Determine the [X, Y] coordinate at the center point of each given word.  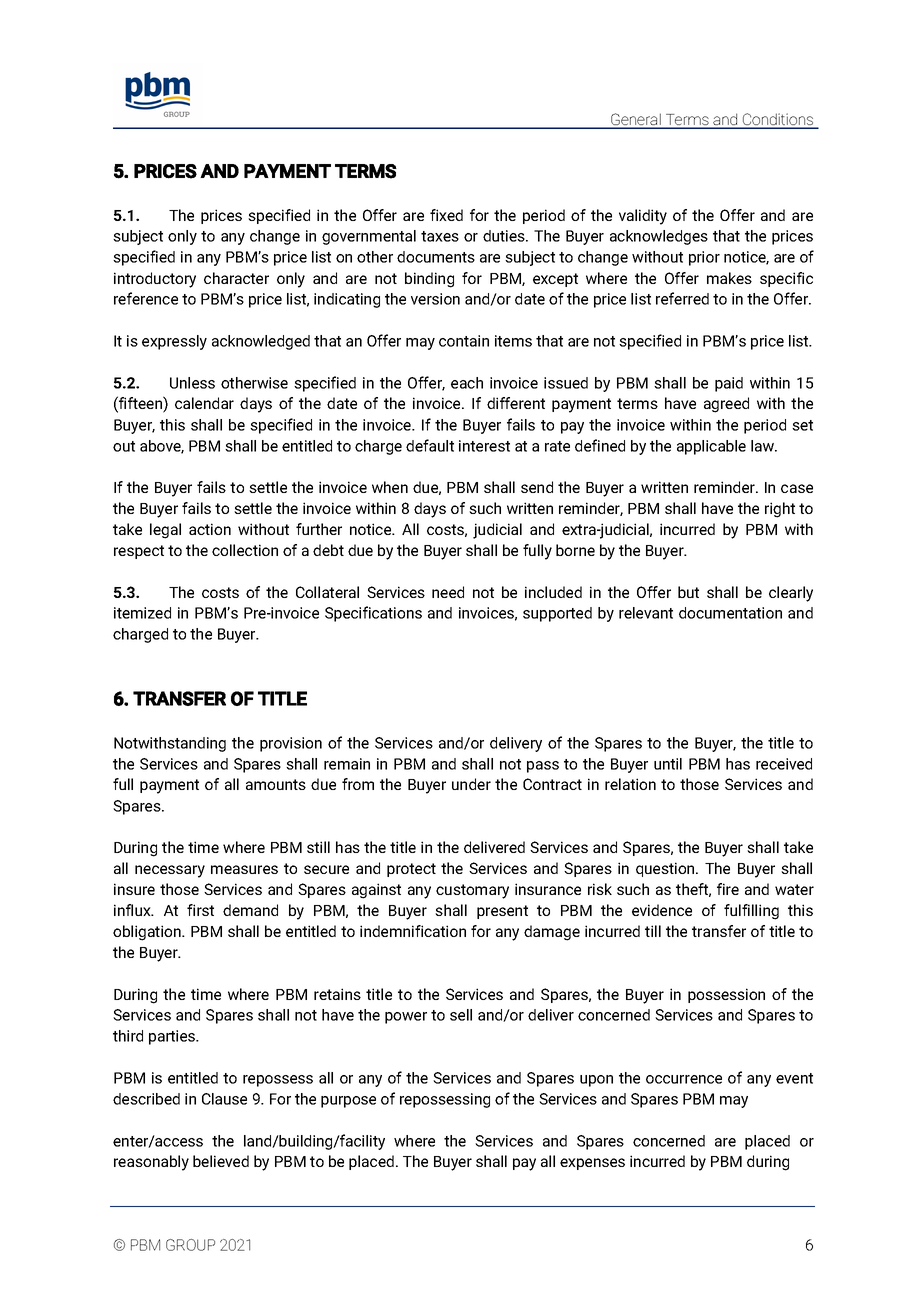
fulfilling [751, 912]
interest [484, 446]
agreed [726, 405]
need [448, 592]
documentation [730, 613]
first [200, 910]
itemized [142, 613]
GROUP [190, 1245]
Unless [192, 383]
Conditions [778, 120]
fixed [446, 215]
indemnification [413, 931]
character [236, 278]
